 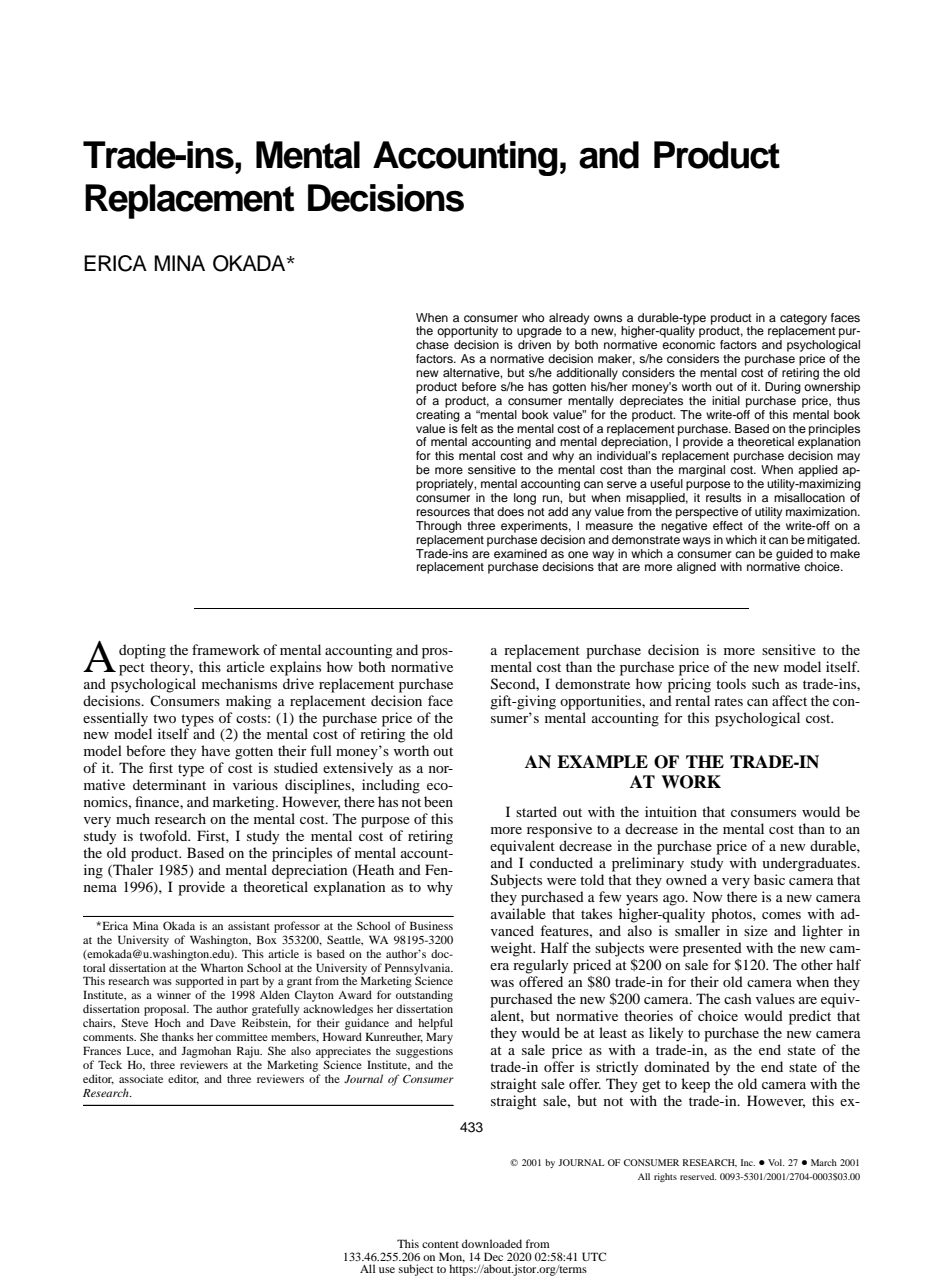 What do you see at coordinates (215, 750) in the screenshot?
I see `have` at bounding box center [215, 750].
